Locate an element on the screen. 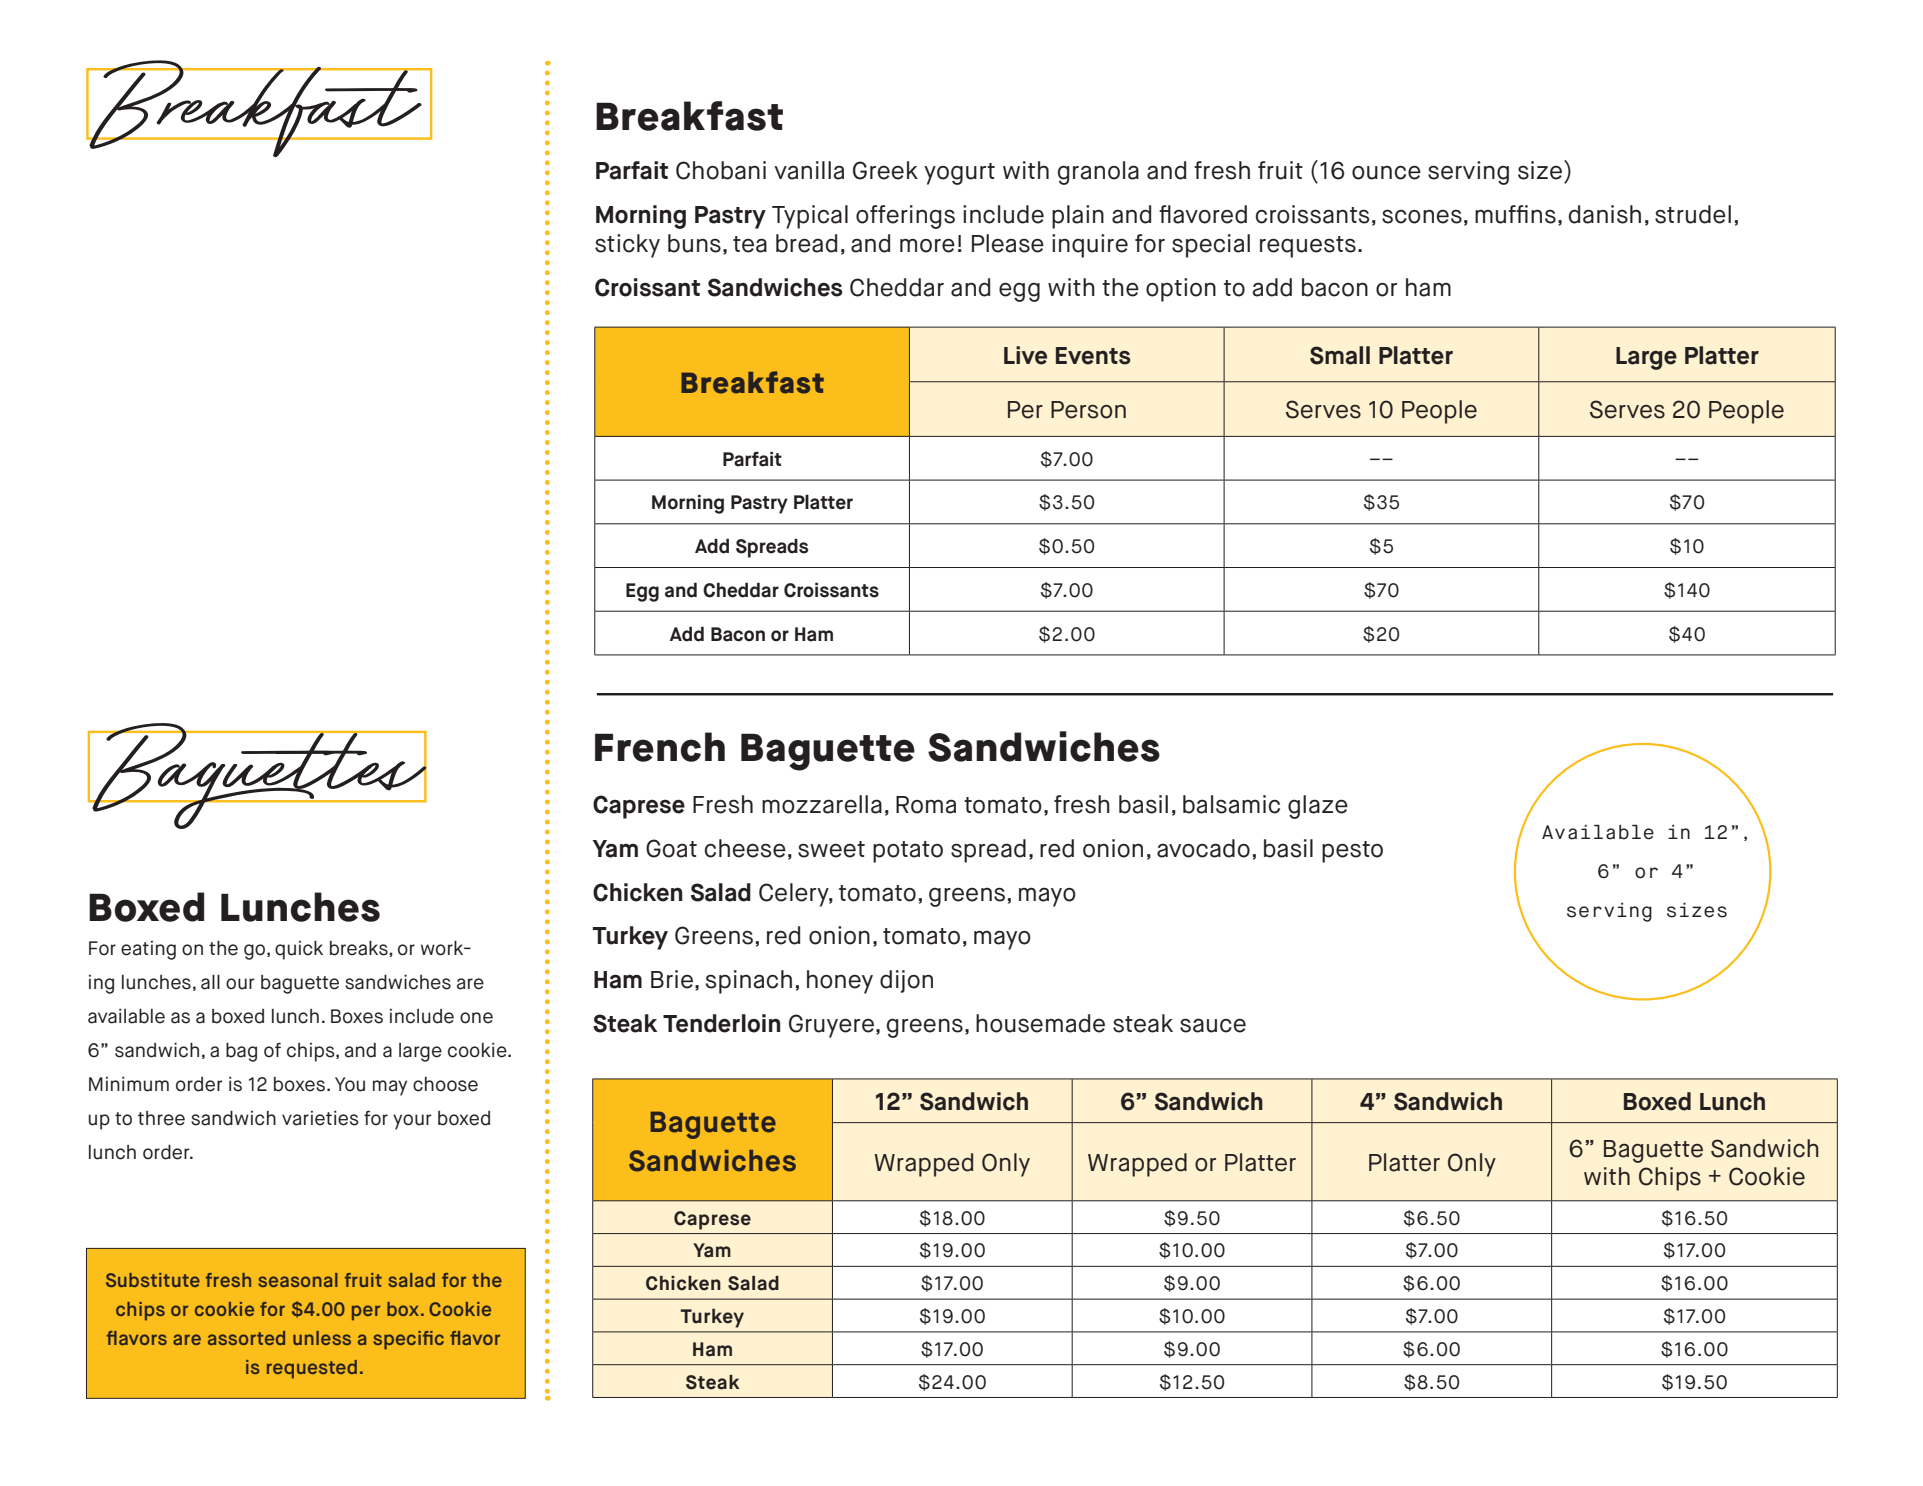 This screenshot has width=1923, height=1486. pesto is located at coordinates (1352, 852).
